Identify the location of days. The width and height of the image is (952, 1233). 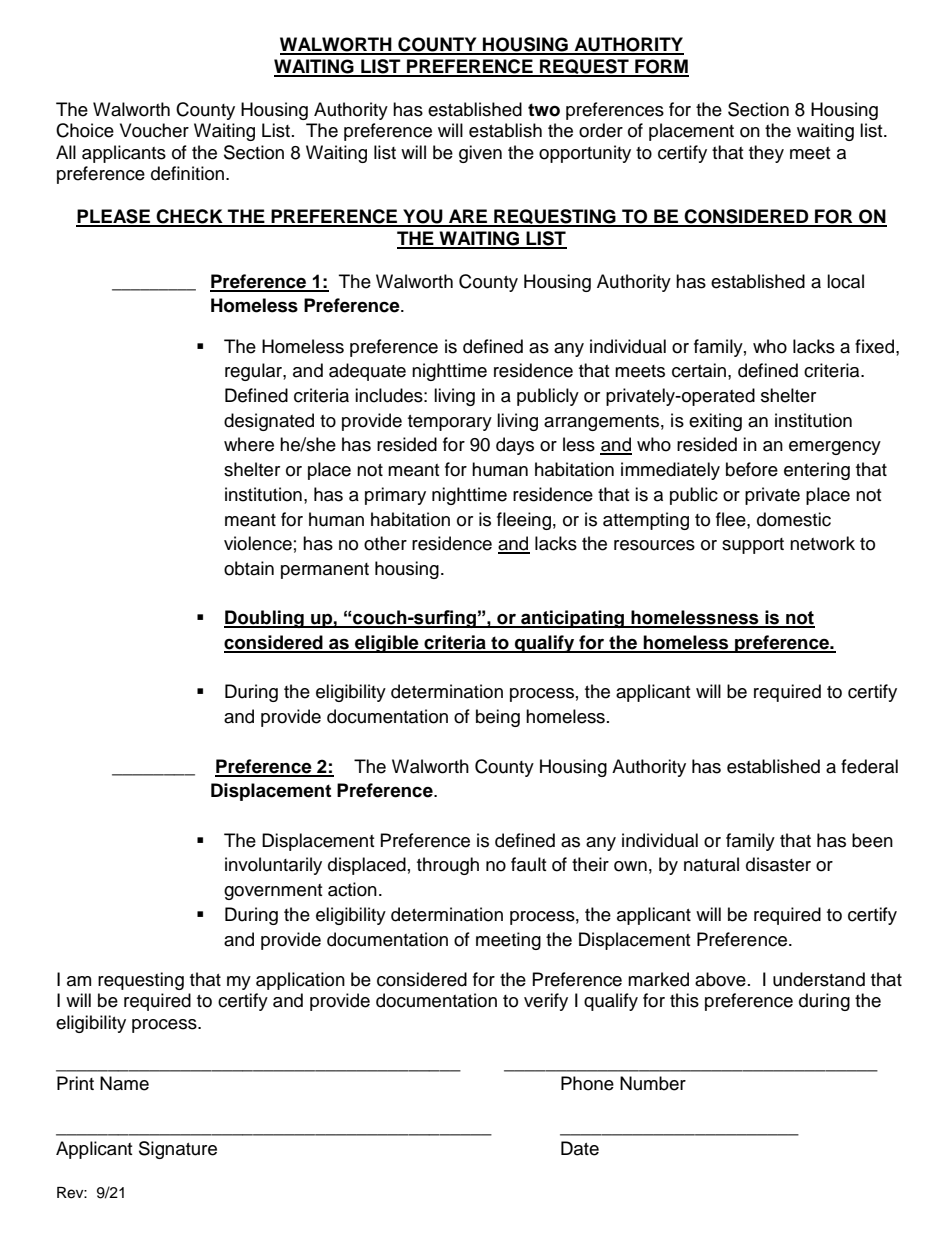
(515, 446).
